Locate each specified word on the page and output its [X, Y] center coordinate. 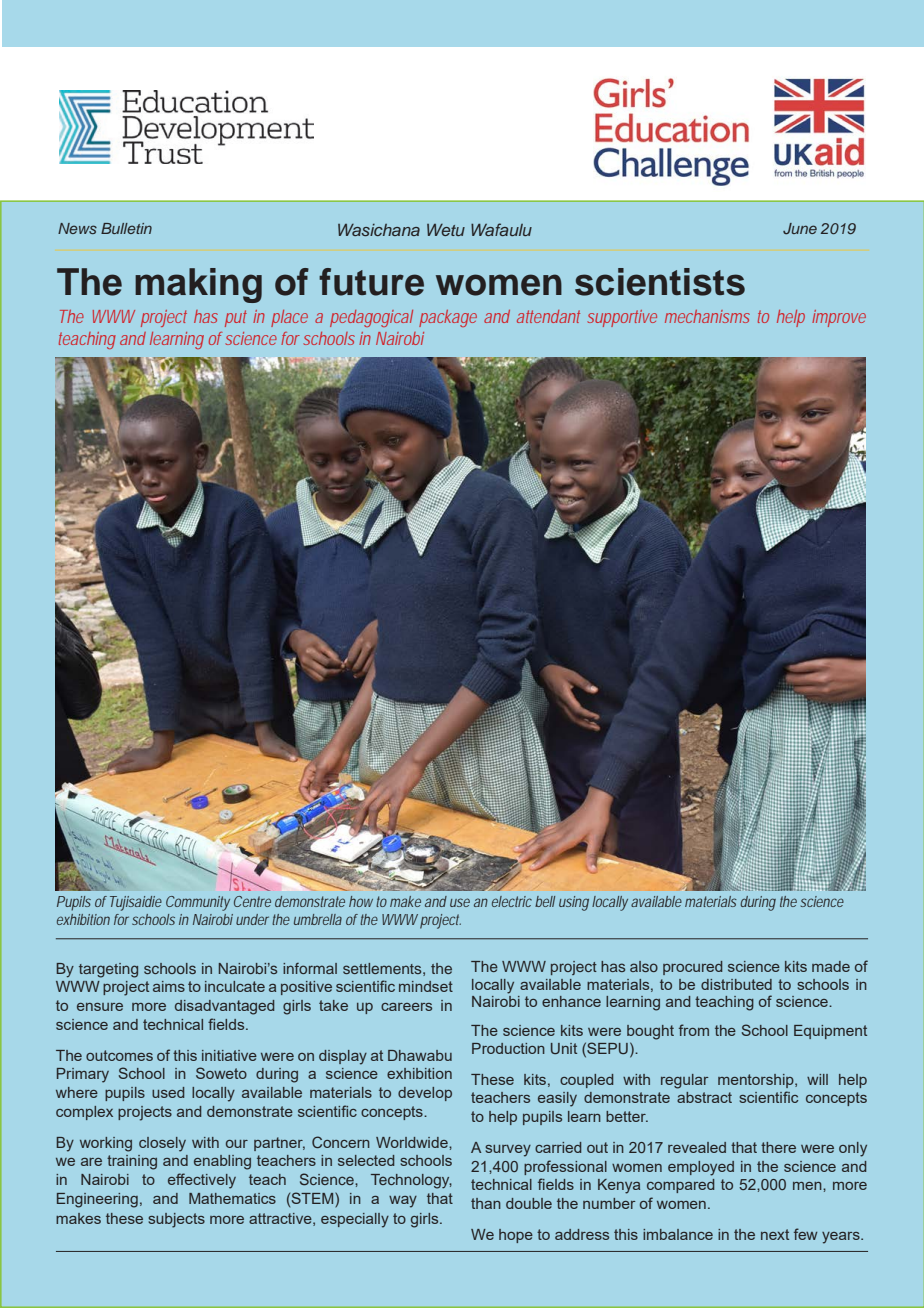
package [448, 318]
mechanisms [707, 316]
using [574, 903]
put [236, 318]
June [800, 229]
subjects [176, 1220]
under [252, 919]
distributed [736, 984]
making [198, 285]
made [831, 966]
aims [169, 986]
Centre [252, 901]
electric [512, 901]
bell [545, 901]
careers [406, 1007]
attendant [548, 316]
